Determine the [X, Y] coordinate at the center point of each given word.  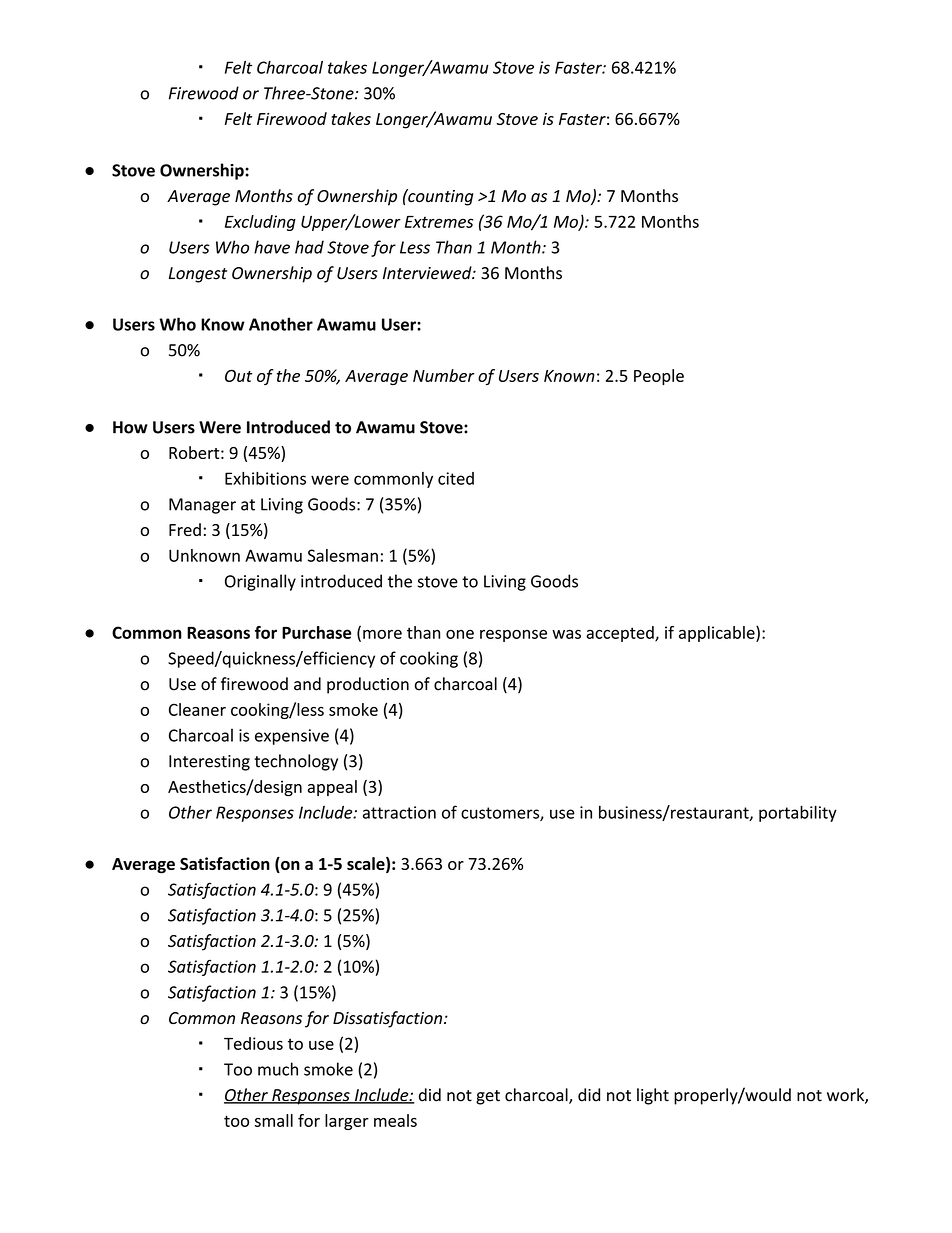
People [659, 377]
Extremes [439, 222]
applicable [718, 634]
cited [456, 478]
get [488, 1097]
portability [798, 813]
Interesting [209, 763]
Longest [198, 275]
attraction [399, 812]
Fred [185, 529]
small [274, 1120]
